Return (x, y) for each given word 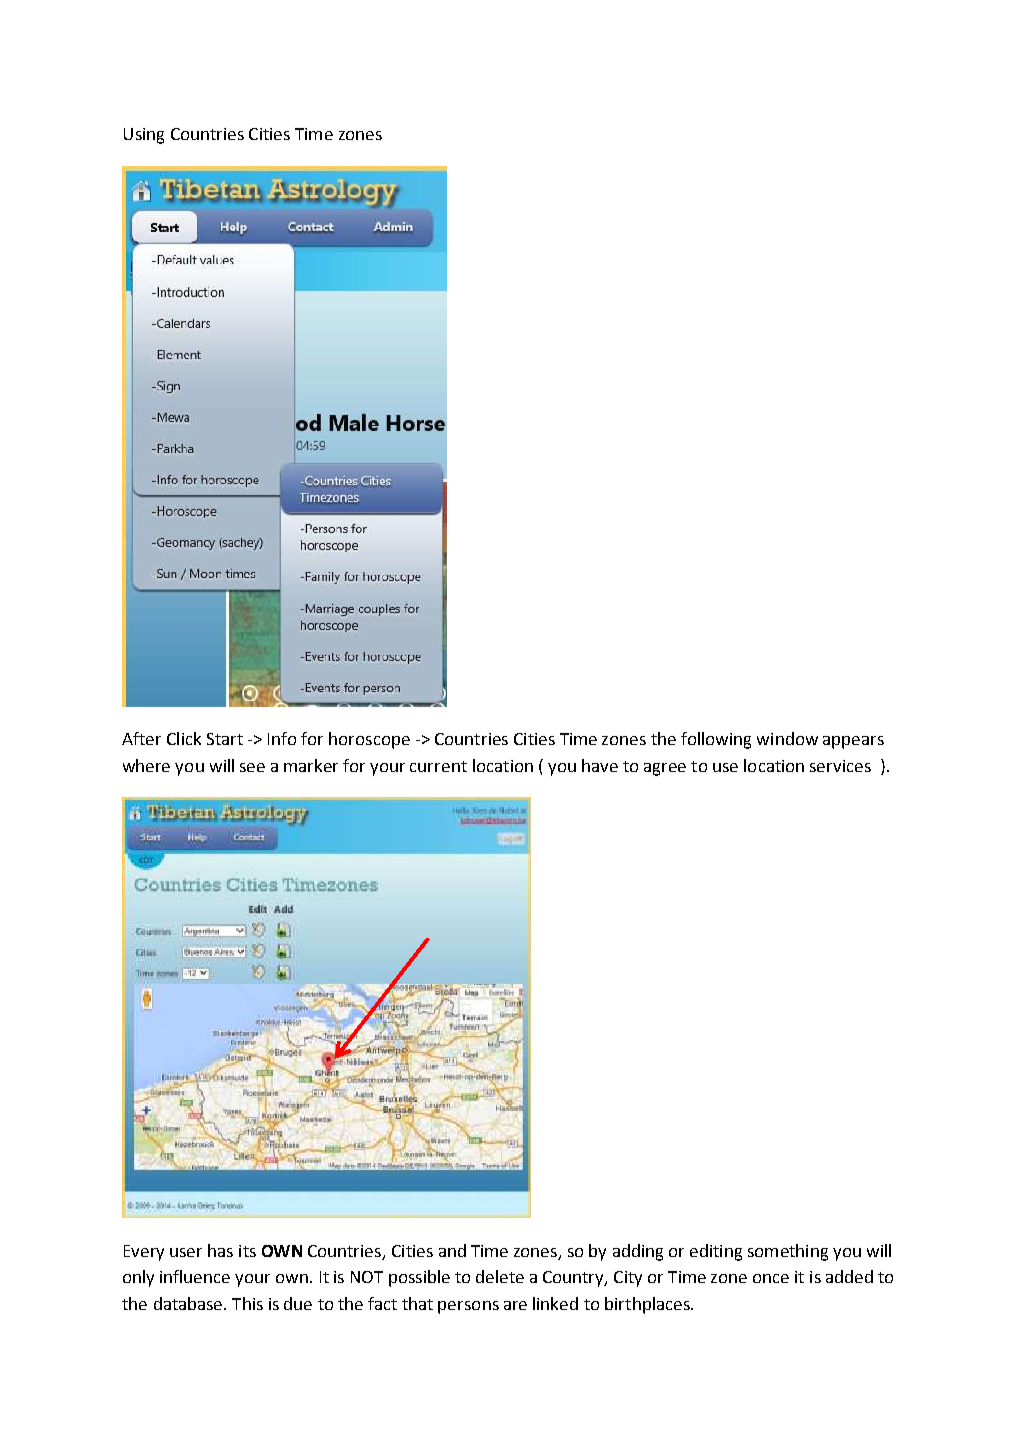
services (840, 766)
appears (853, 742)
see (252, 767)
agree (665, 769)
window (787, 738)
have (600, 765)
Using (144, 136)
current (438, 766)
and (452, 1250)
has (220, 1250)
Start (225, 739)
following (716, 740)
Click (184, 738)
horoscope (369, 740)
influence (195, 1276)
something (788, 1252)
